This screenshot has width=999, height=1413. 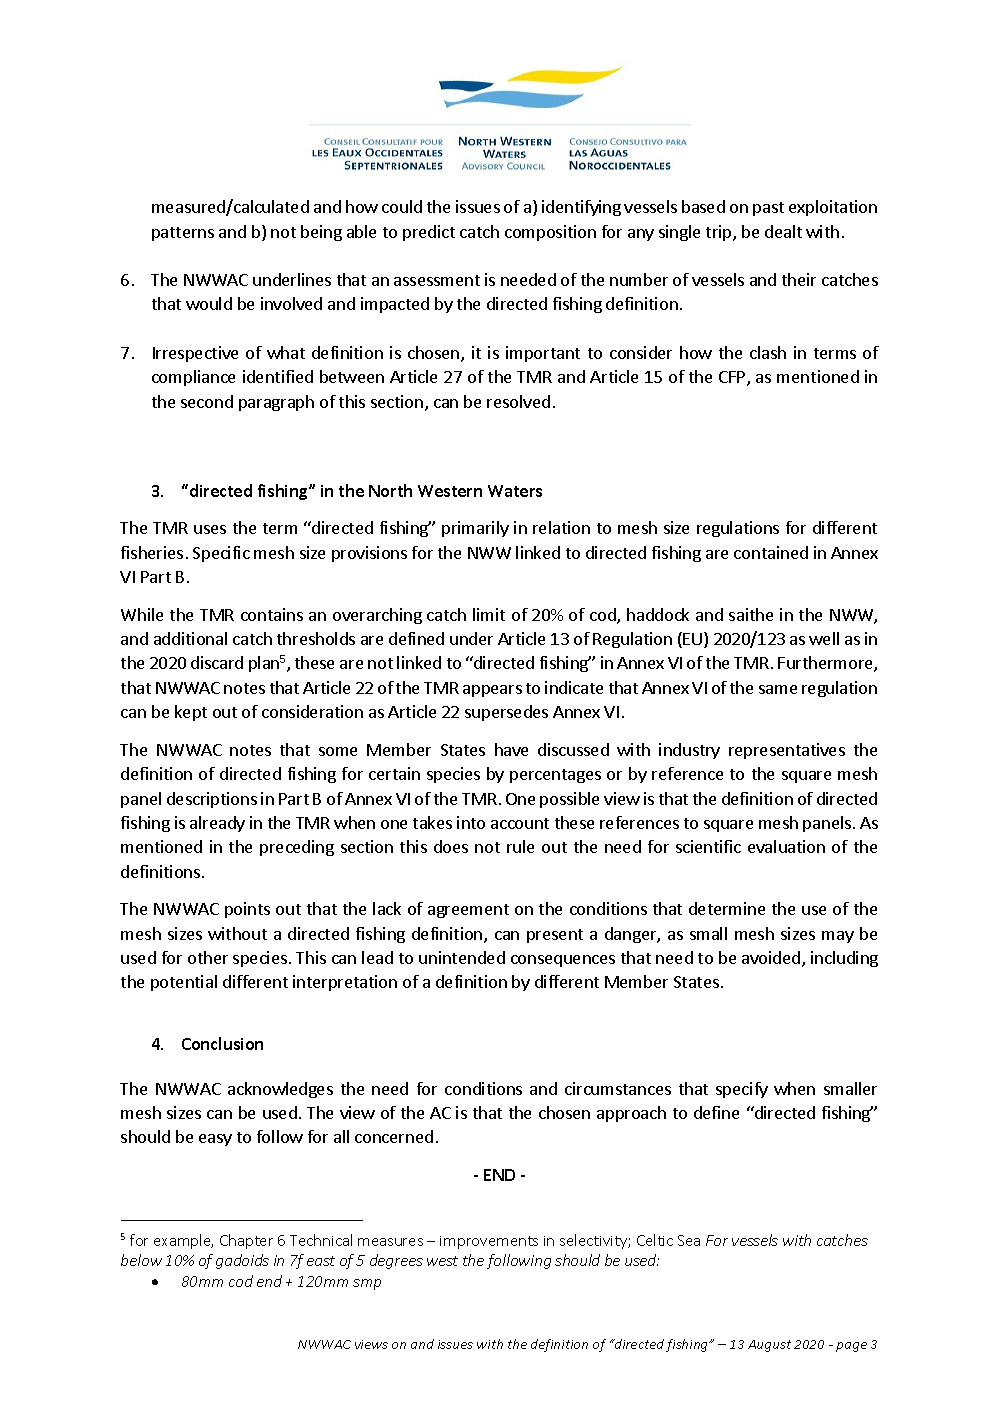 I want to click on contains, so click(x=272, y=614).
